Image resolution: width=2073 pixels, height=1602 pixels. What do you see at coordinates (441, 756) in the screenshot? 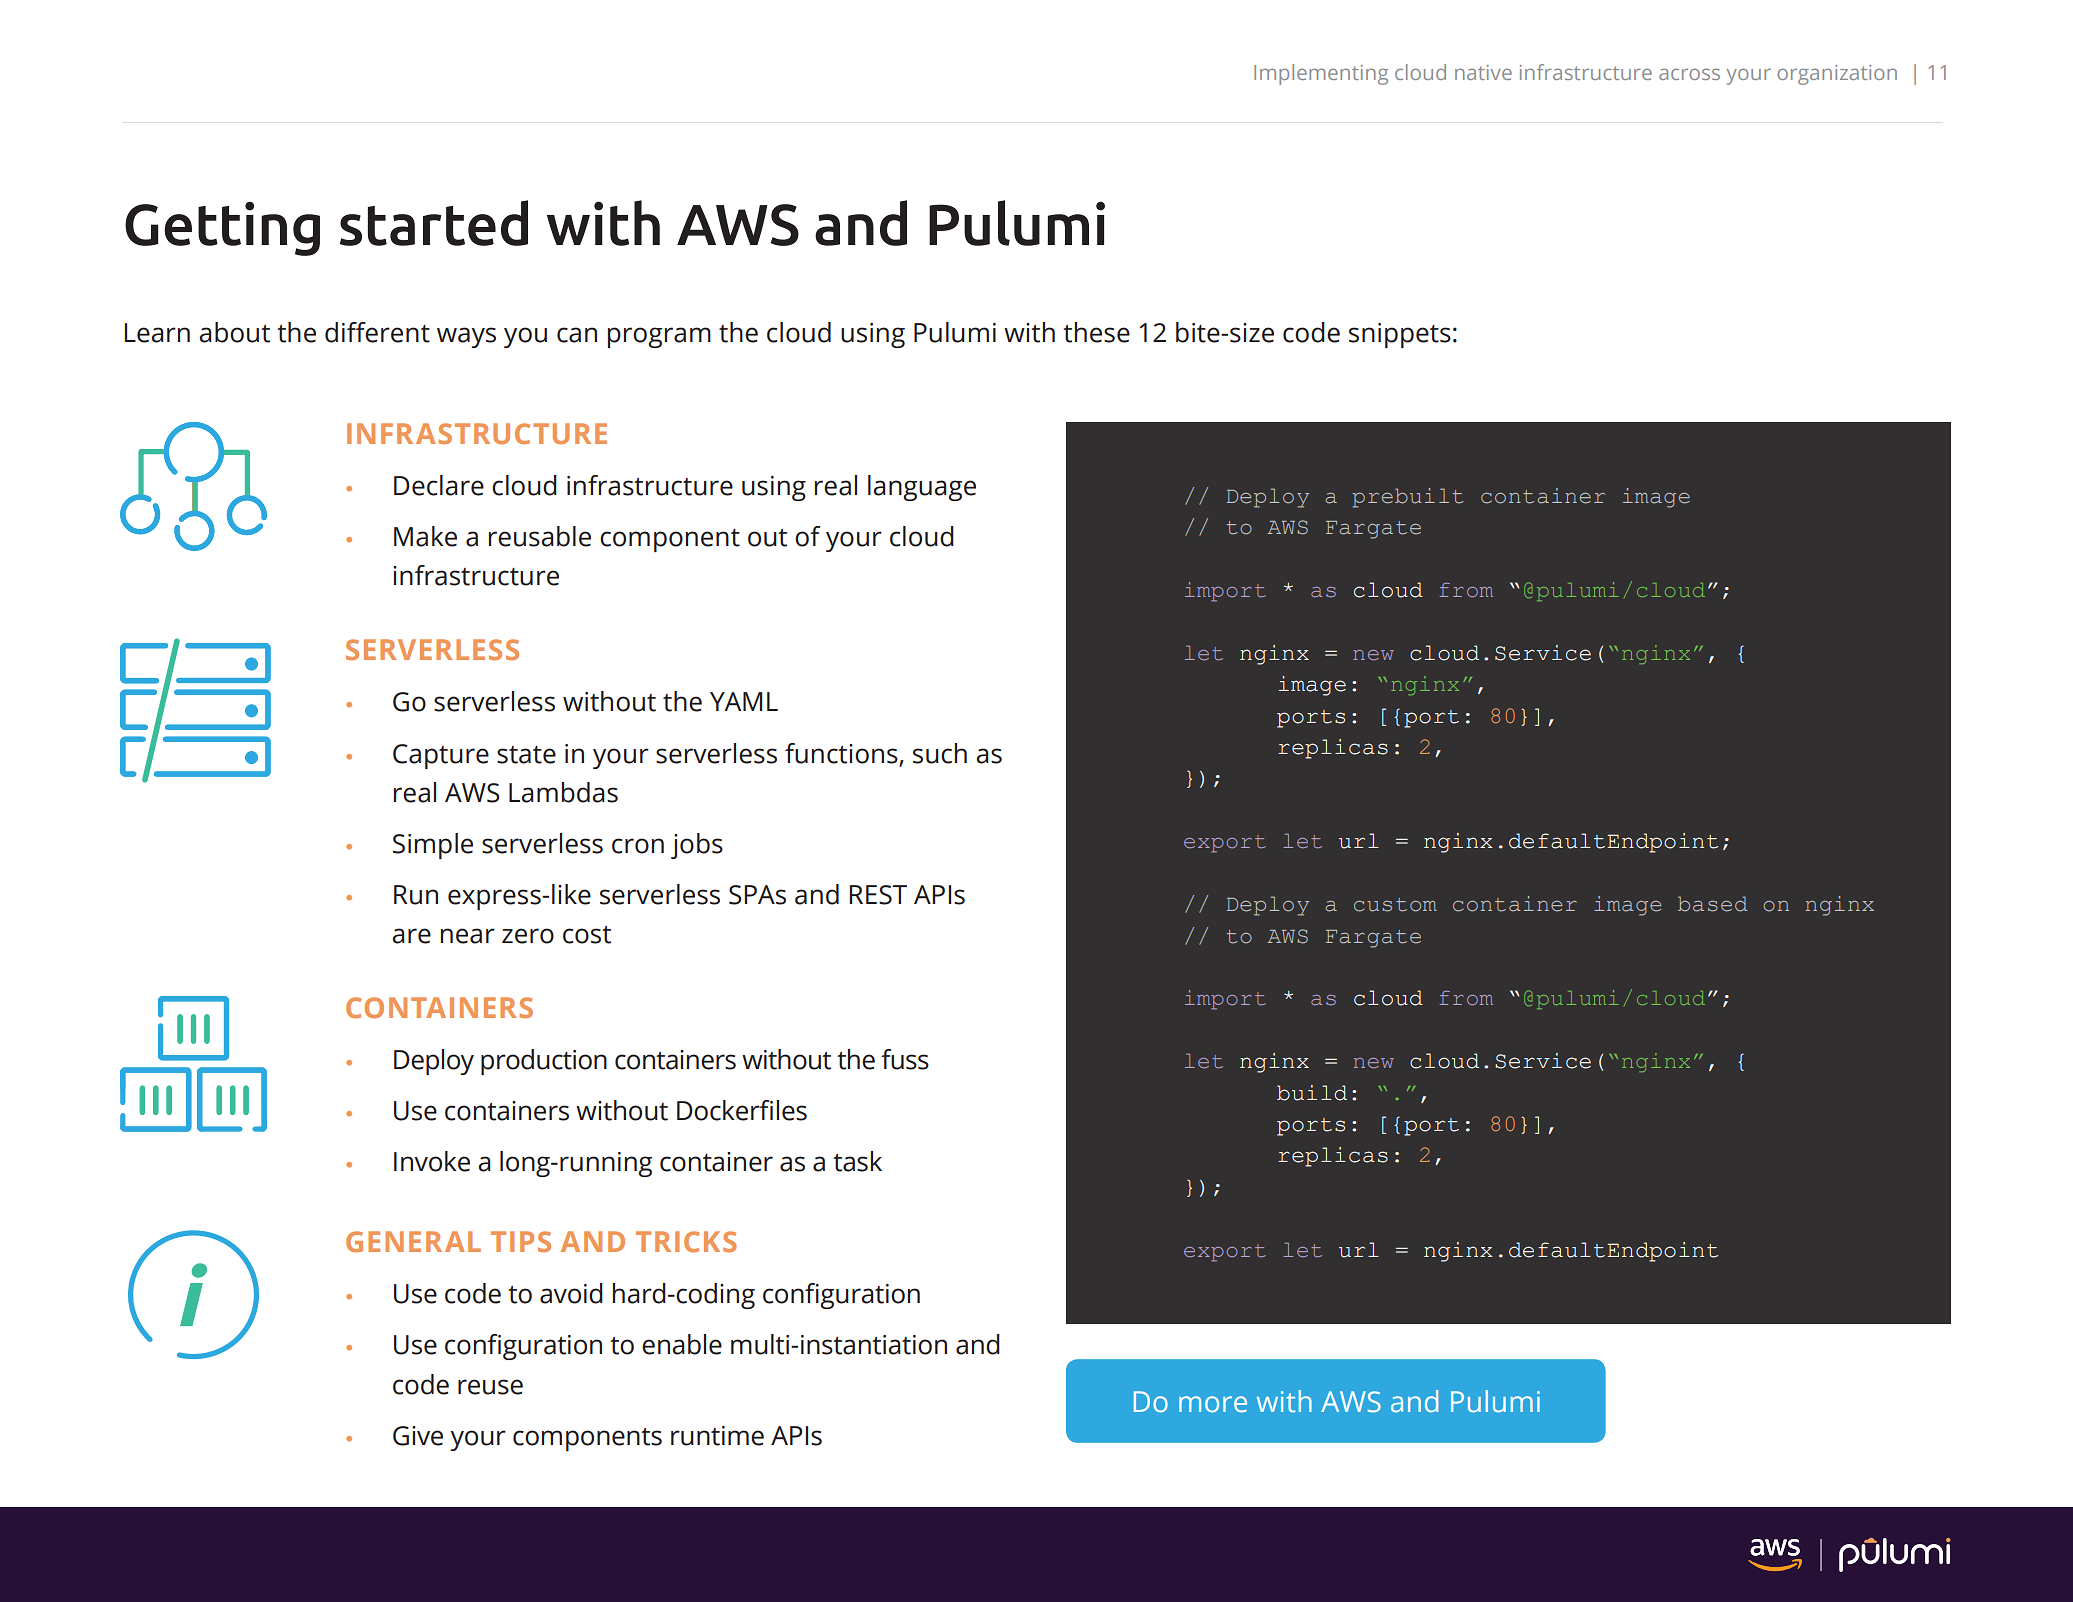
I see `Capture` at bounding box center [441, 756].
